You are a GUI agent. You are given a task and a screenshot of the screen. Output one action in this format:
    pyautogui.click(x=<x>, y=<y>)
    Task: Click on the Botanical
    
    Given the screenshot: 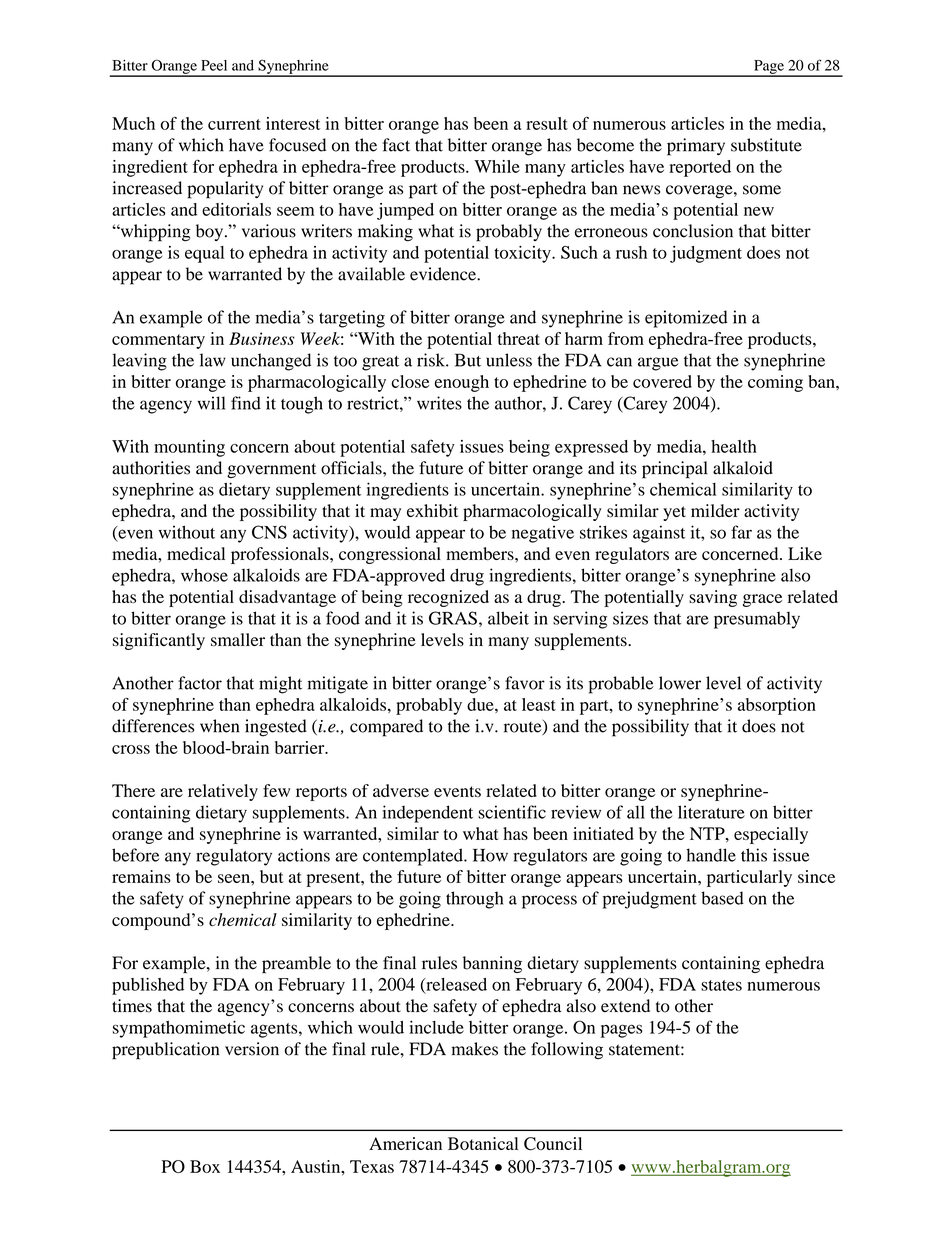 What is the action you would take?
    pyautogui.click(x=483, y=1143)
